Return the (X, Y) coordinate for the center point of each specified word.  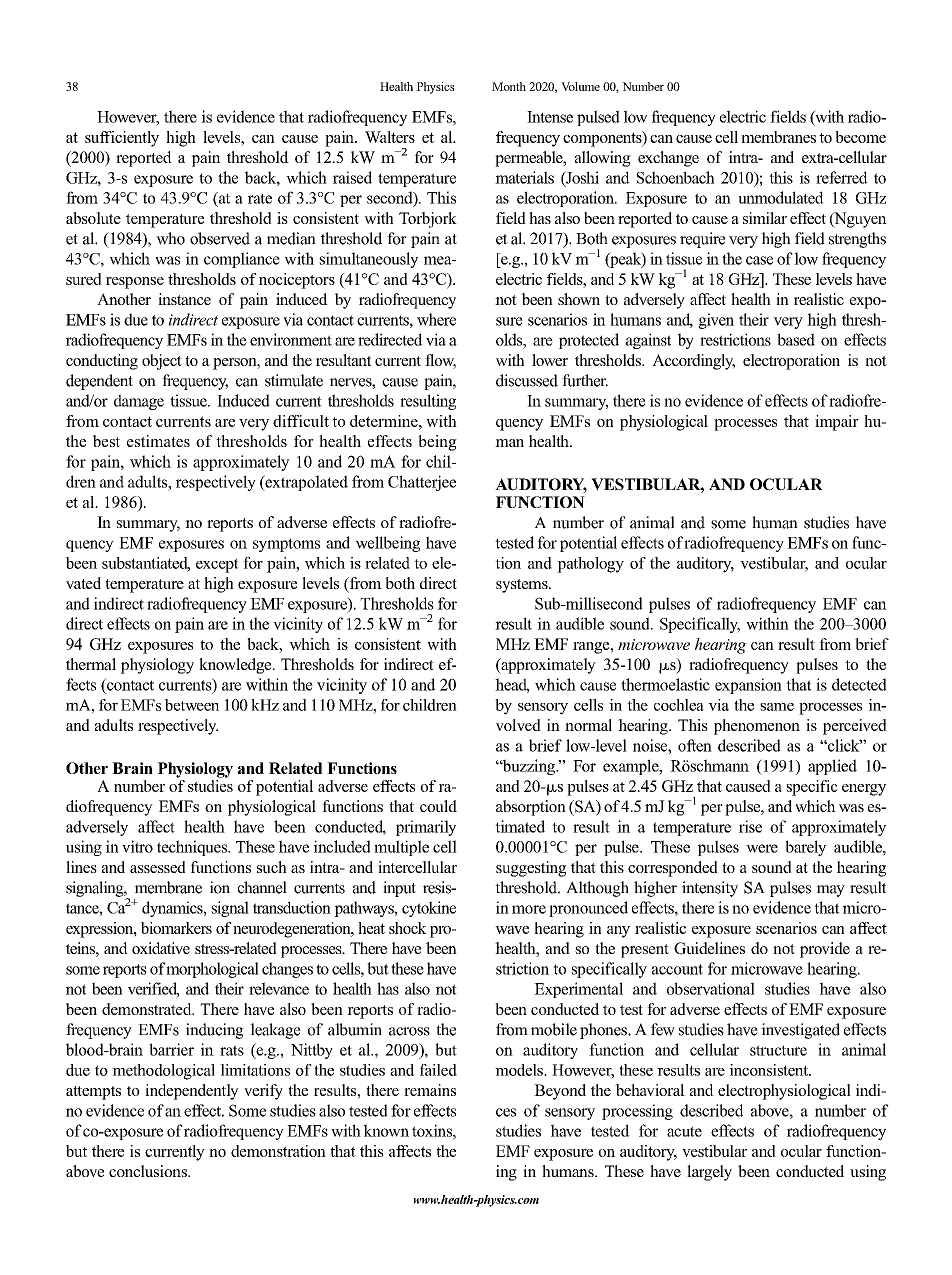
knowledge (236, 666)
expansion (748, 686)
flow (440, 361)
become (860, 137)
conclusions (149, 1171)
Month (509, 86)
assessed (158, 867)
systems (523, 586)
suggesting (531, 869)
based (796, 339)
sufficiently (122, 139)
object (162, 362)
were (762, 848)
